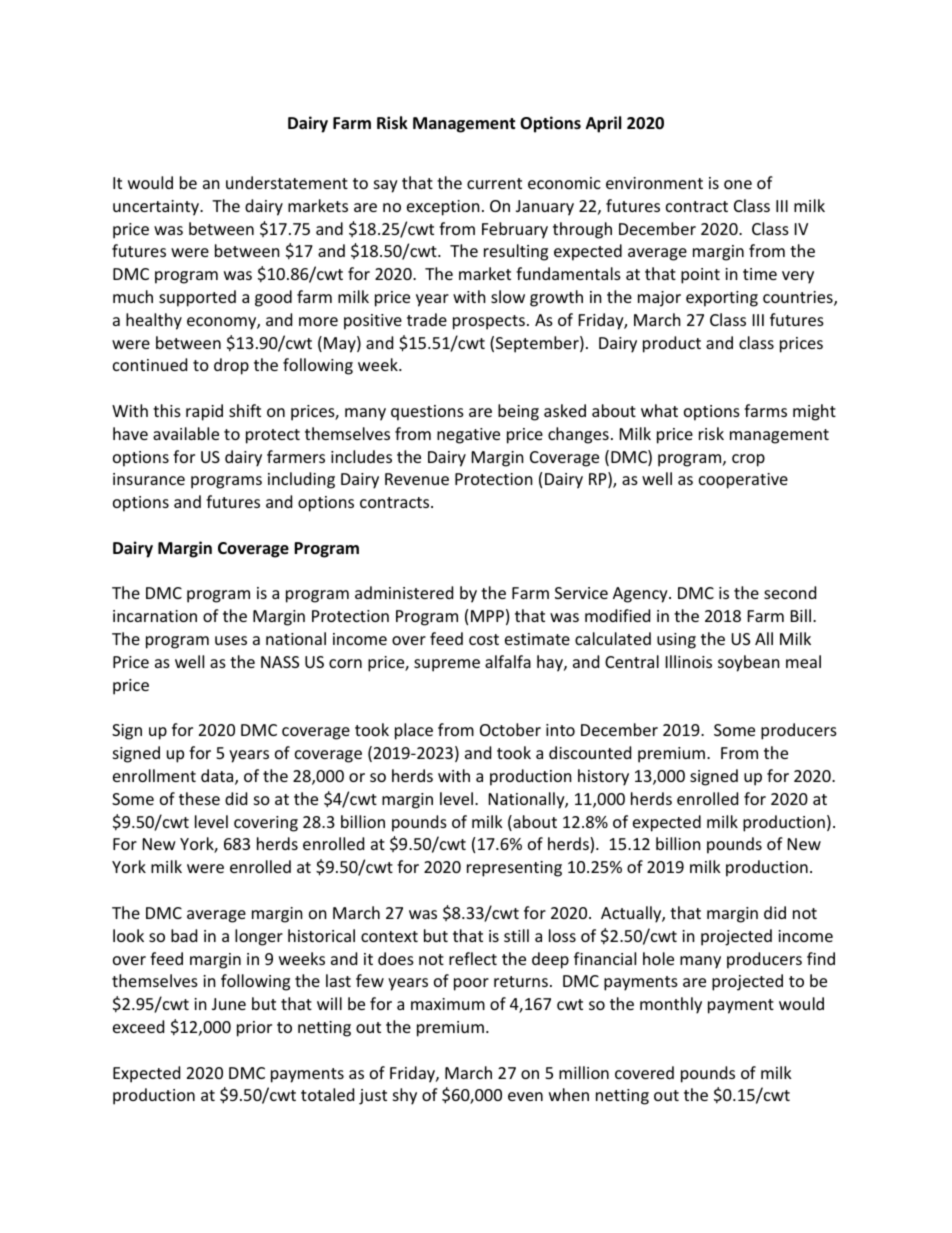  I want to click on one, so click(738, 184).
